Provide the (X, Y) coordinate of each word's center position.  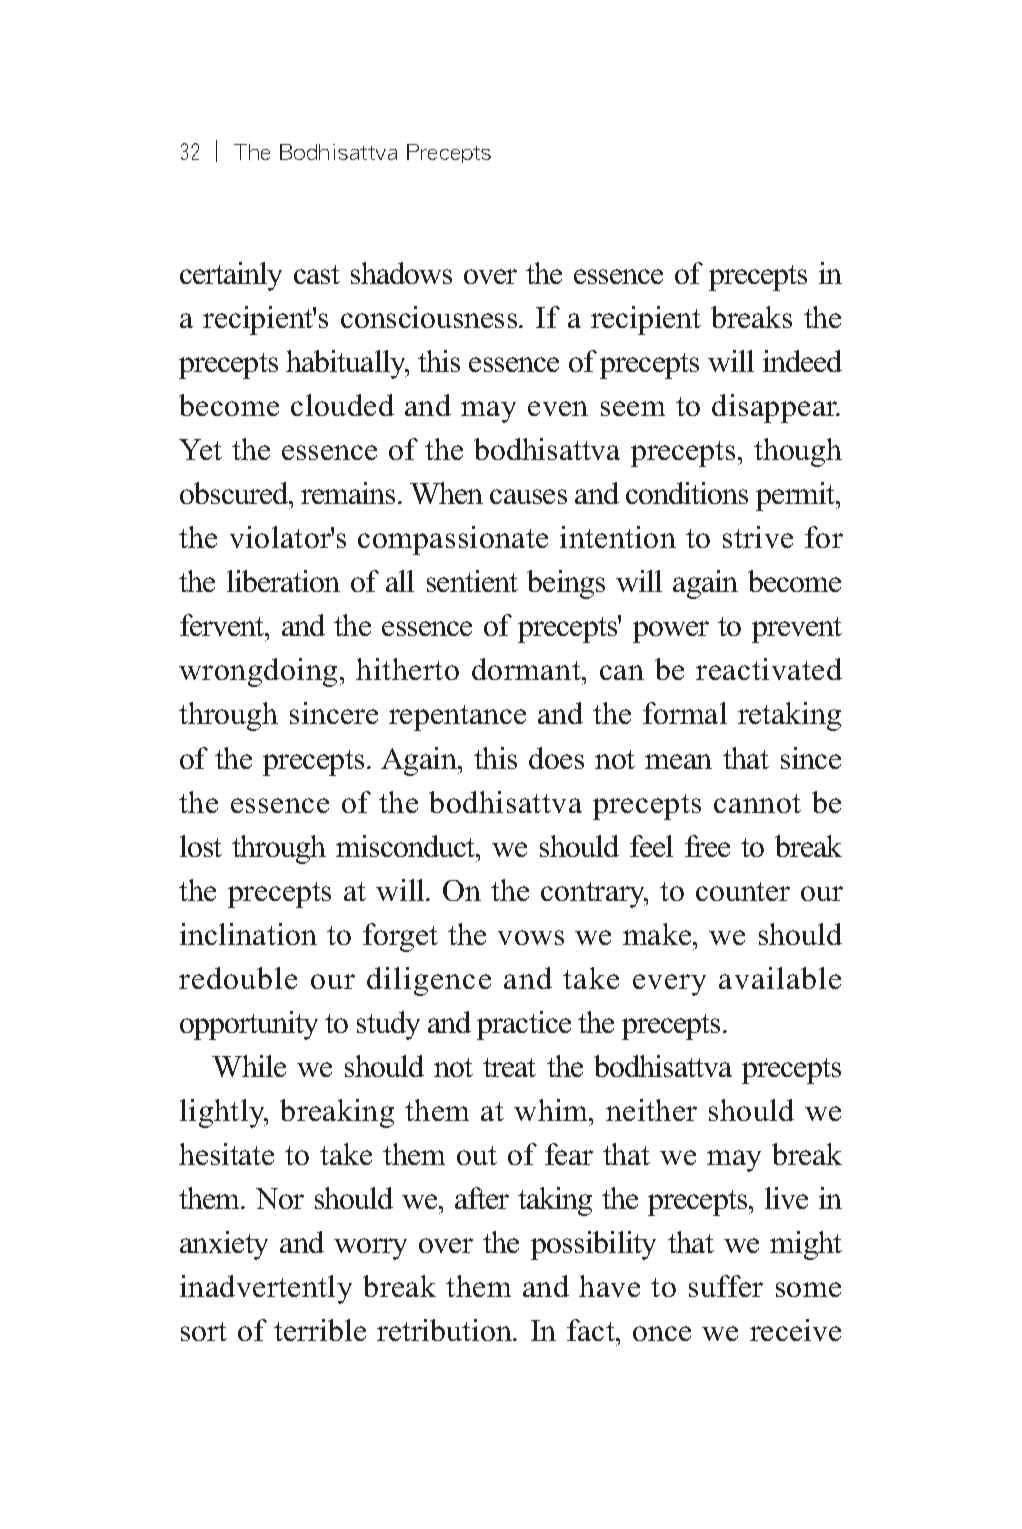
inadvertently (266, 1289)
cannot (757, 803)
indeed (802, 361)
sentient (472, 581)
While (249, 1066)
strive (758, 537)
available (780, 978)
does (556, 758)
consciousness (430, 317)
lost (201, 846)
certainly (231, 276)
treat (509, 1067)
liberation (283, 581)
